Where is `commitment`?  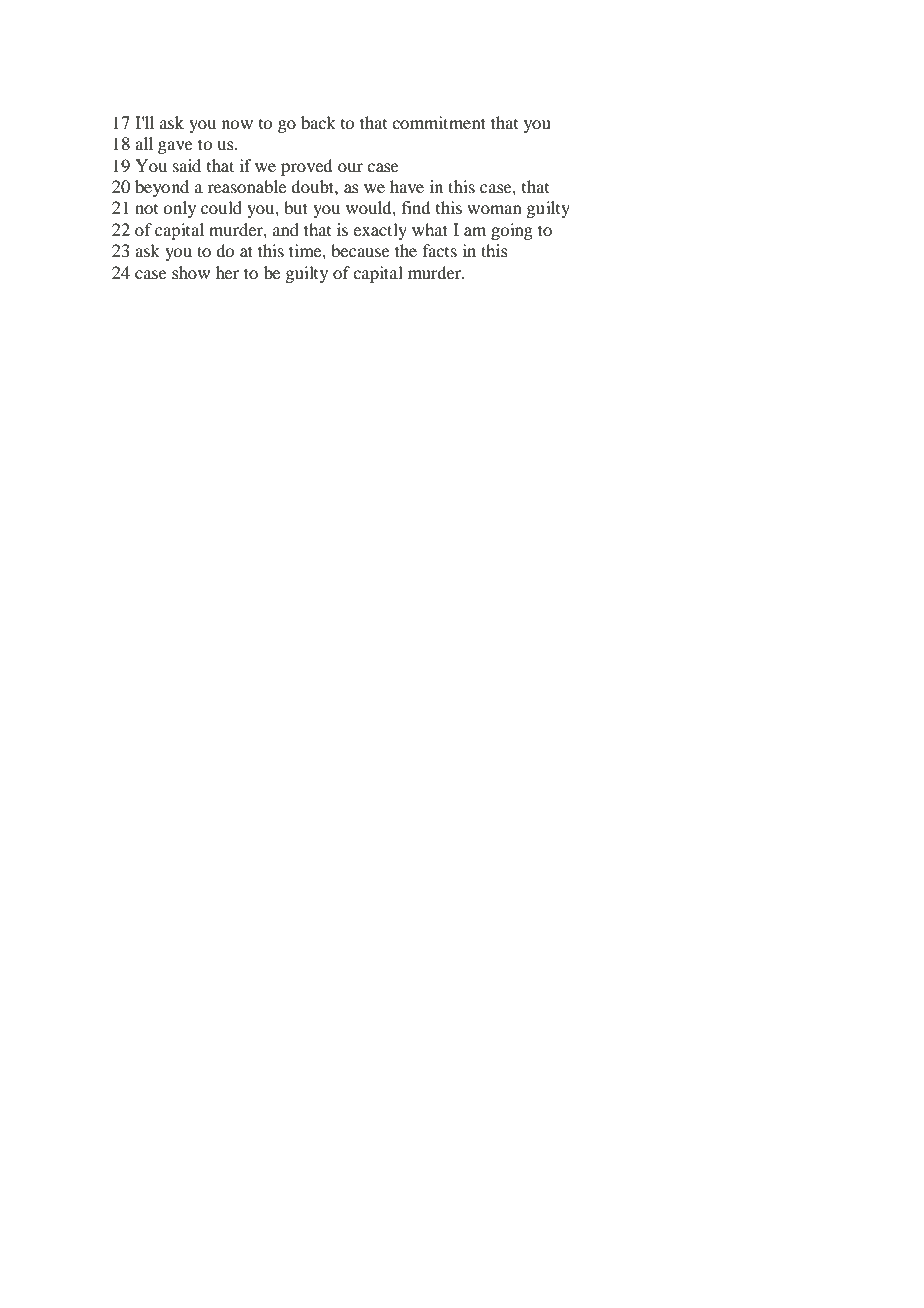
commitment is located at coordinates (439, 122).
